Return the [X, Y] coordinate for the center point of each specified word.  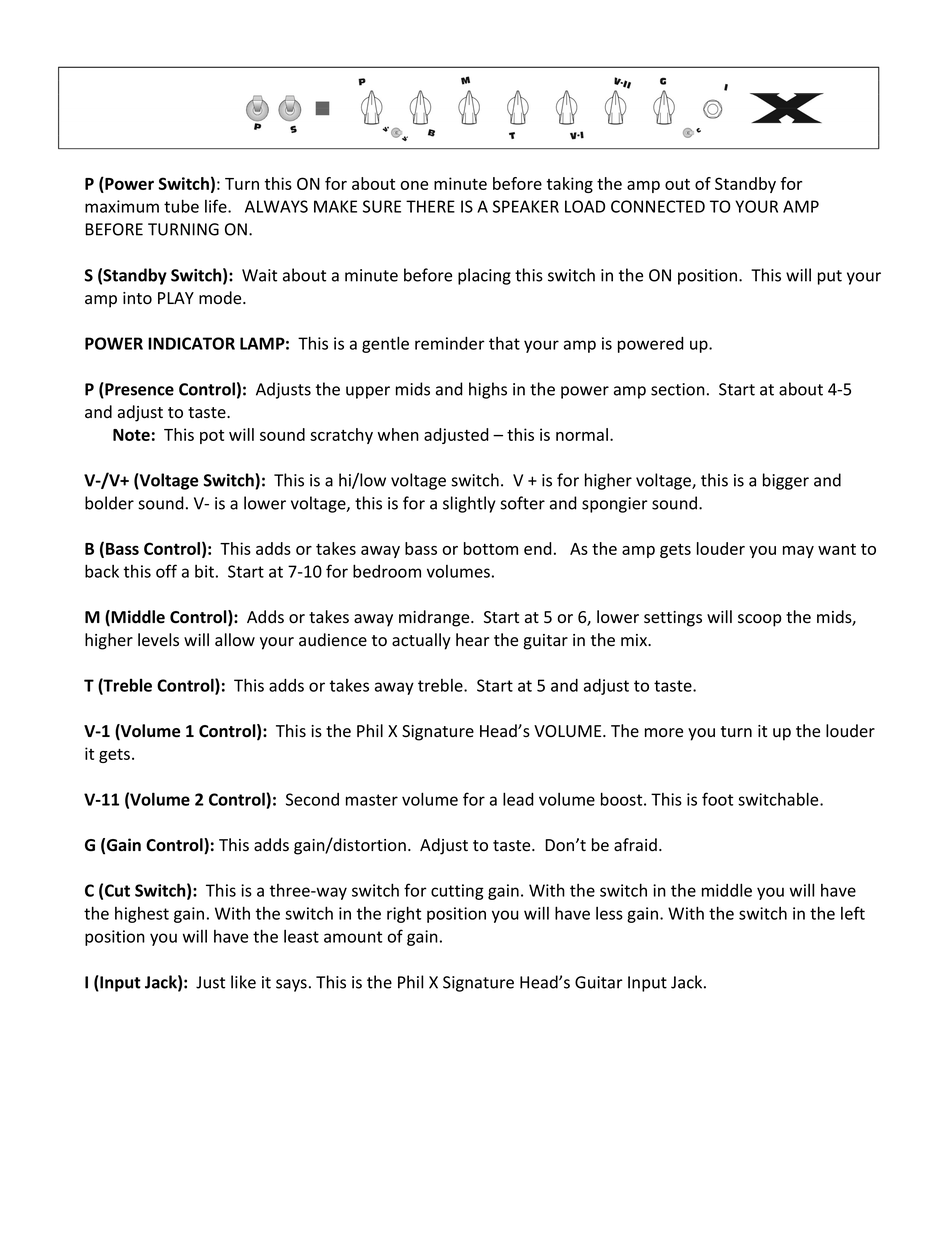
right [404, 914]
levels [158, 640]
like [243, 982]
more [664, 733]
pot [212, 437]
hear [472, 640]
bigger [786, 481]
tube [181, 206]
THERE [430, 206]
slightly [469, 504]
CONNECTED [658, 206]
